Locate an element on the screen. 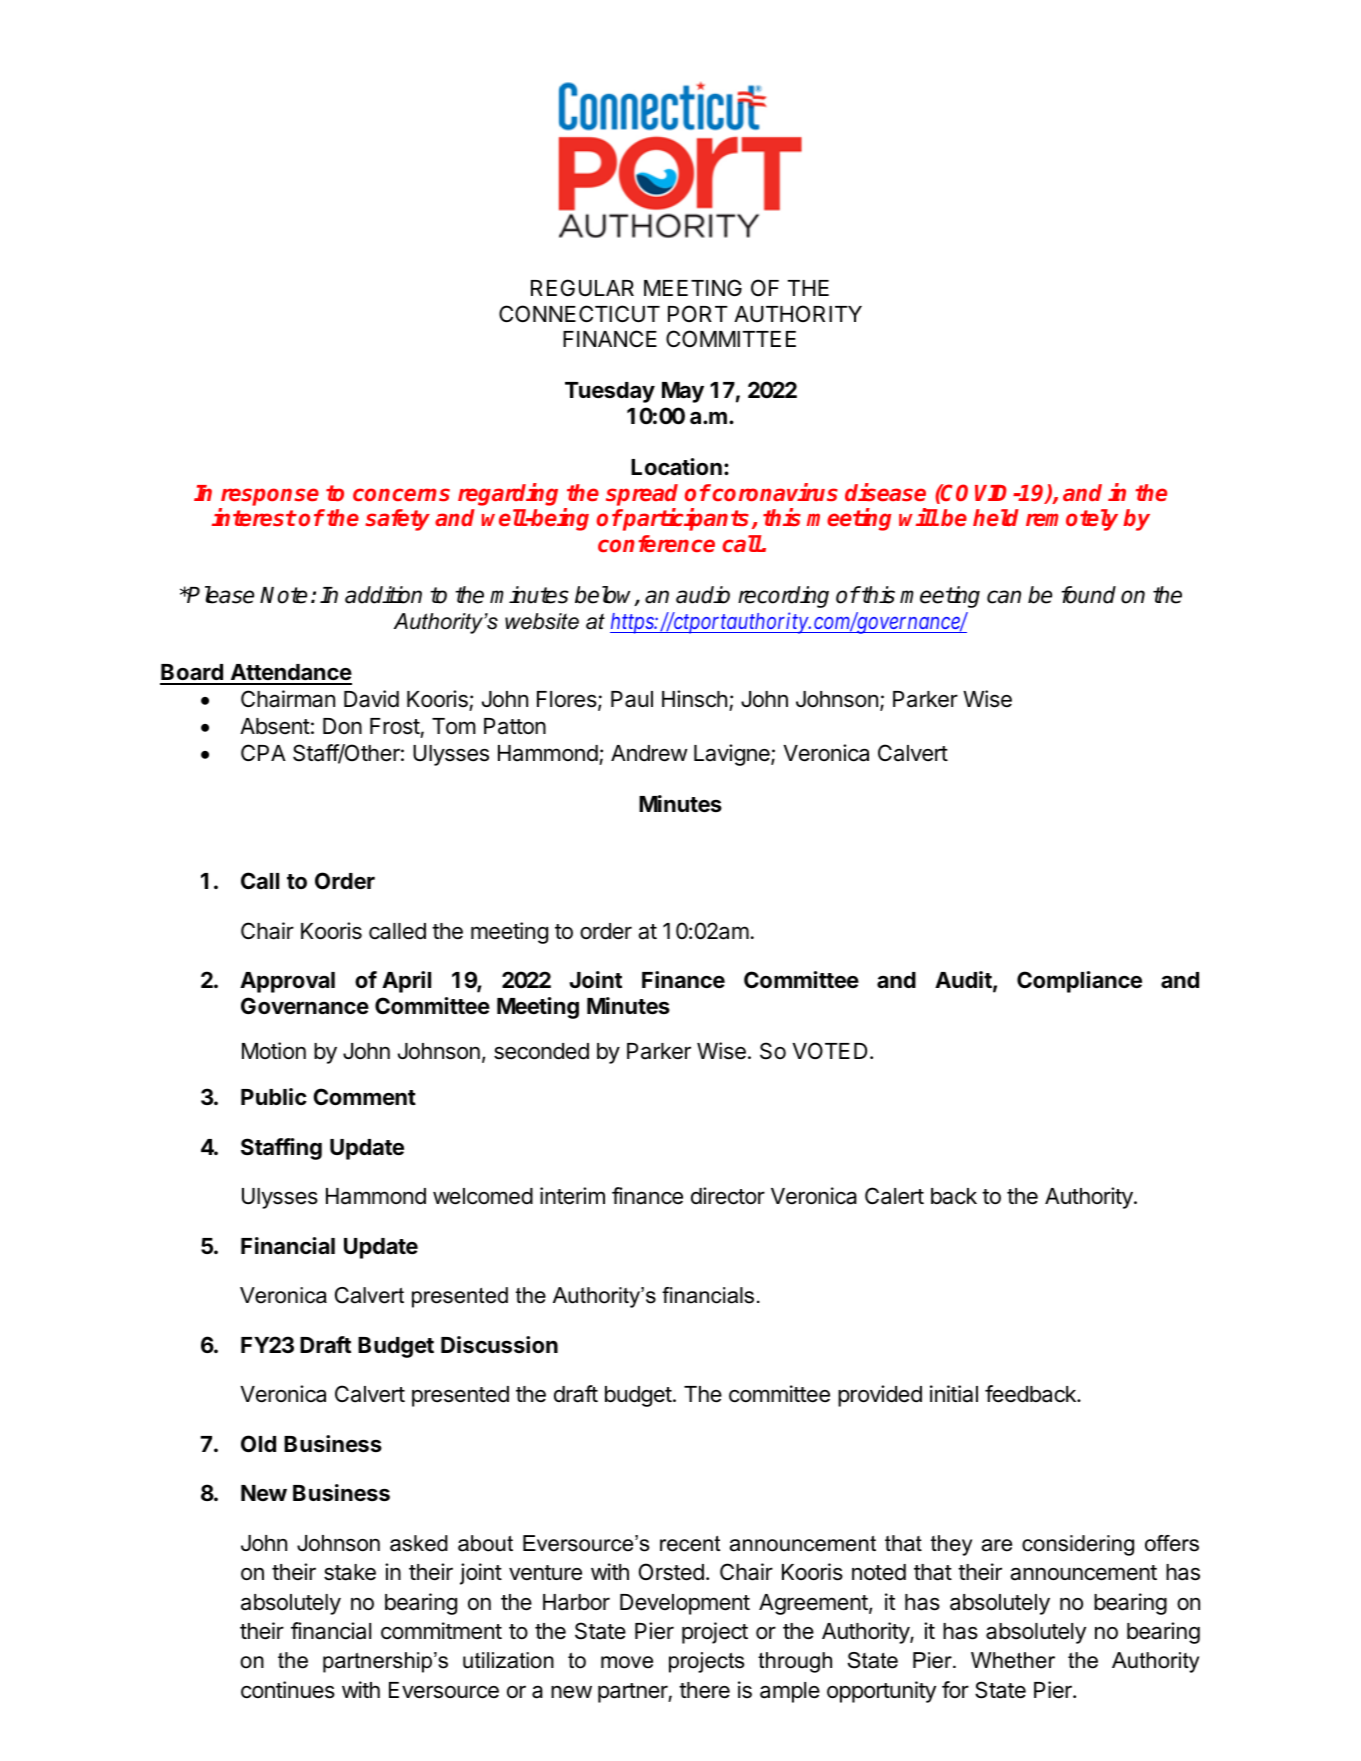 This screenshot has width=1361, height=1761. May is located at coordinates (683, 392).
